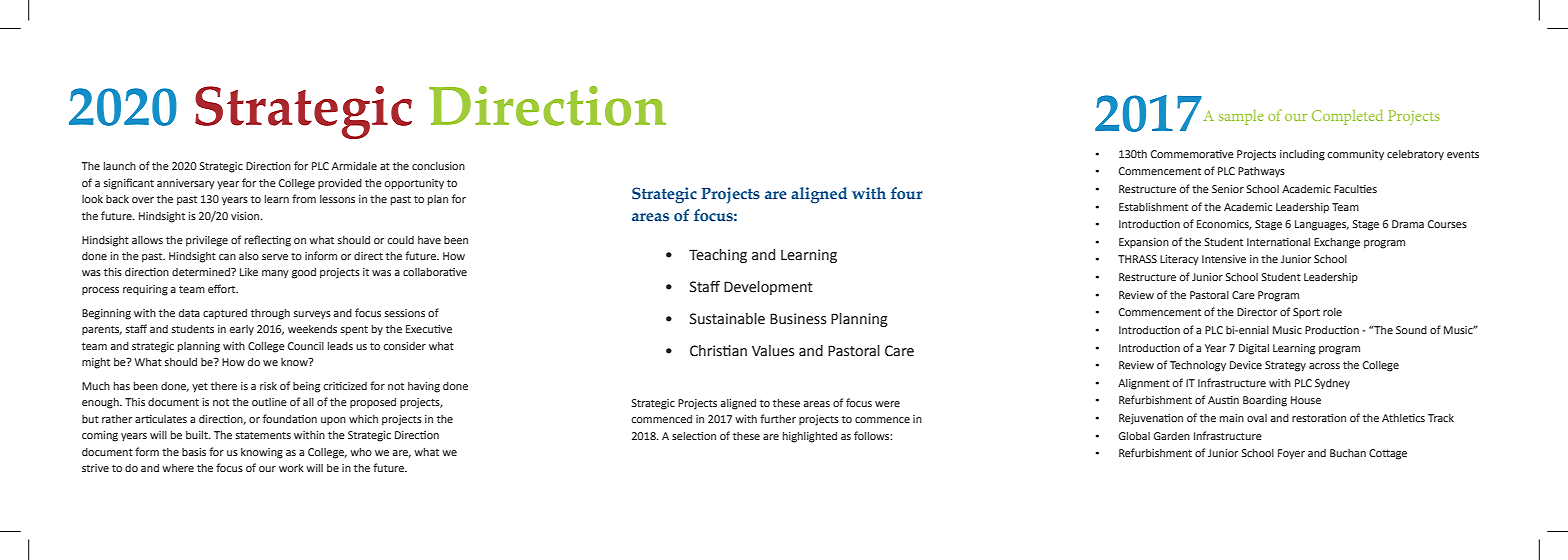 The image size is (1568, 560). I want to click on International, so click(1278, 242).
